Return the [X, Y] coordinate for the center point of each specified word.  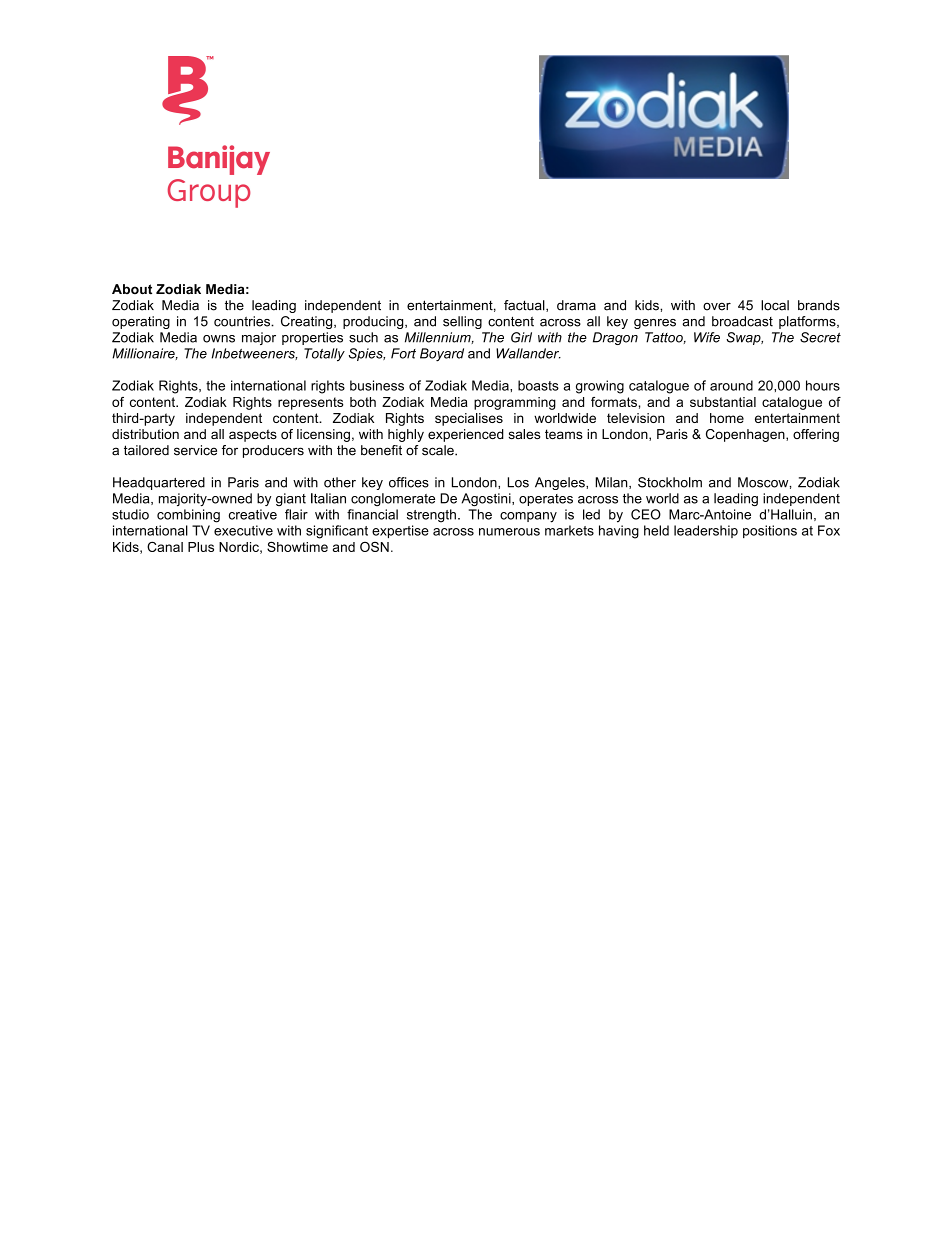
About [132, 289]
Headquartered [159, 483]
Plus [201, 547]
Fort [403, 353]
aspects [253, 435]
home [727, 418]
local [775, 305]
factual [525, 306]
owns [219, 339]
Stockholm [670, 482]
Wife [707, 337]
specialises [469, 419]
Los [518, 482]
